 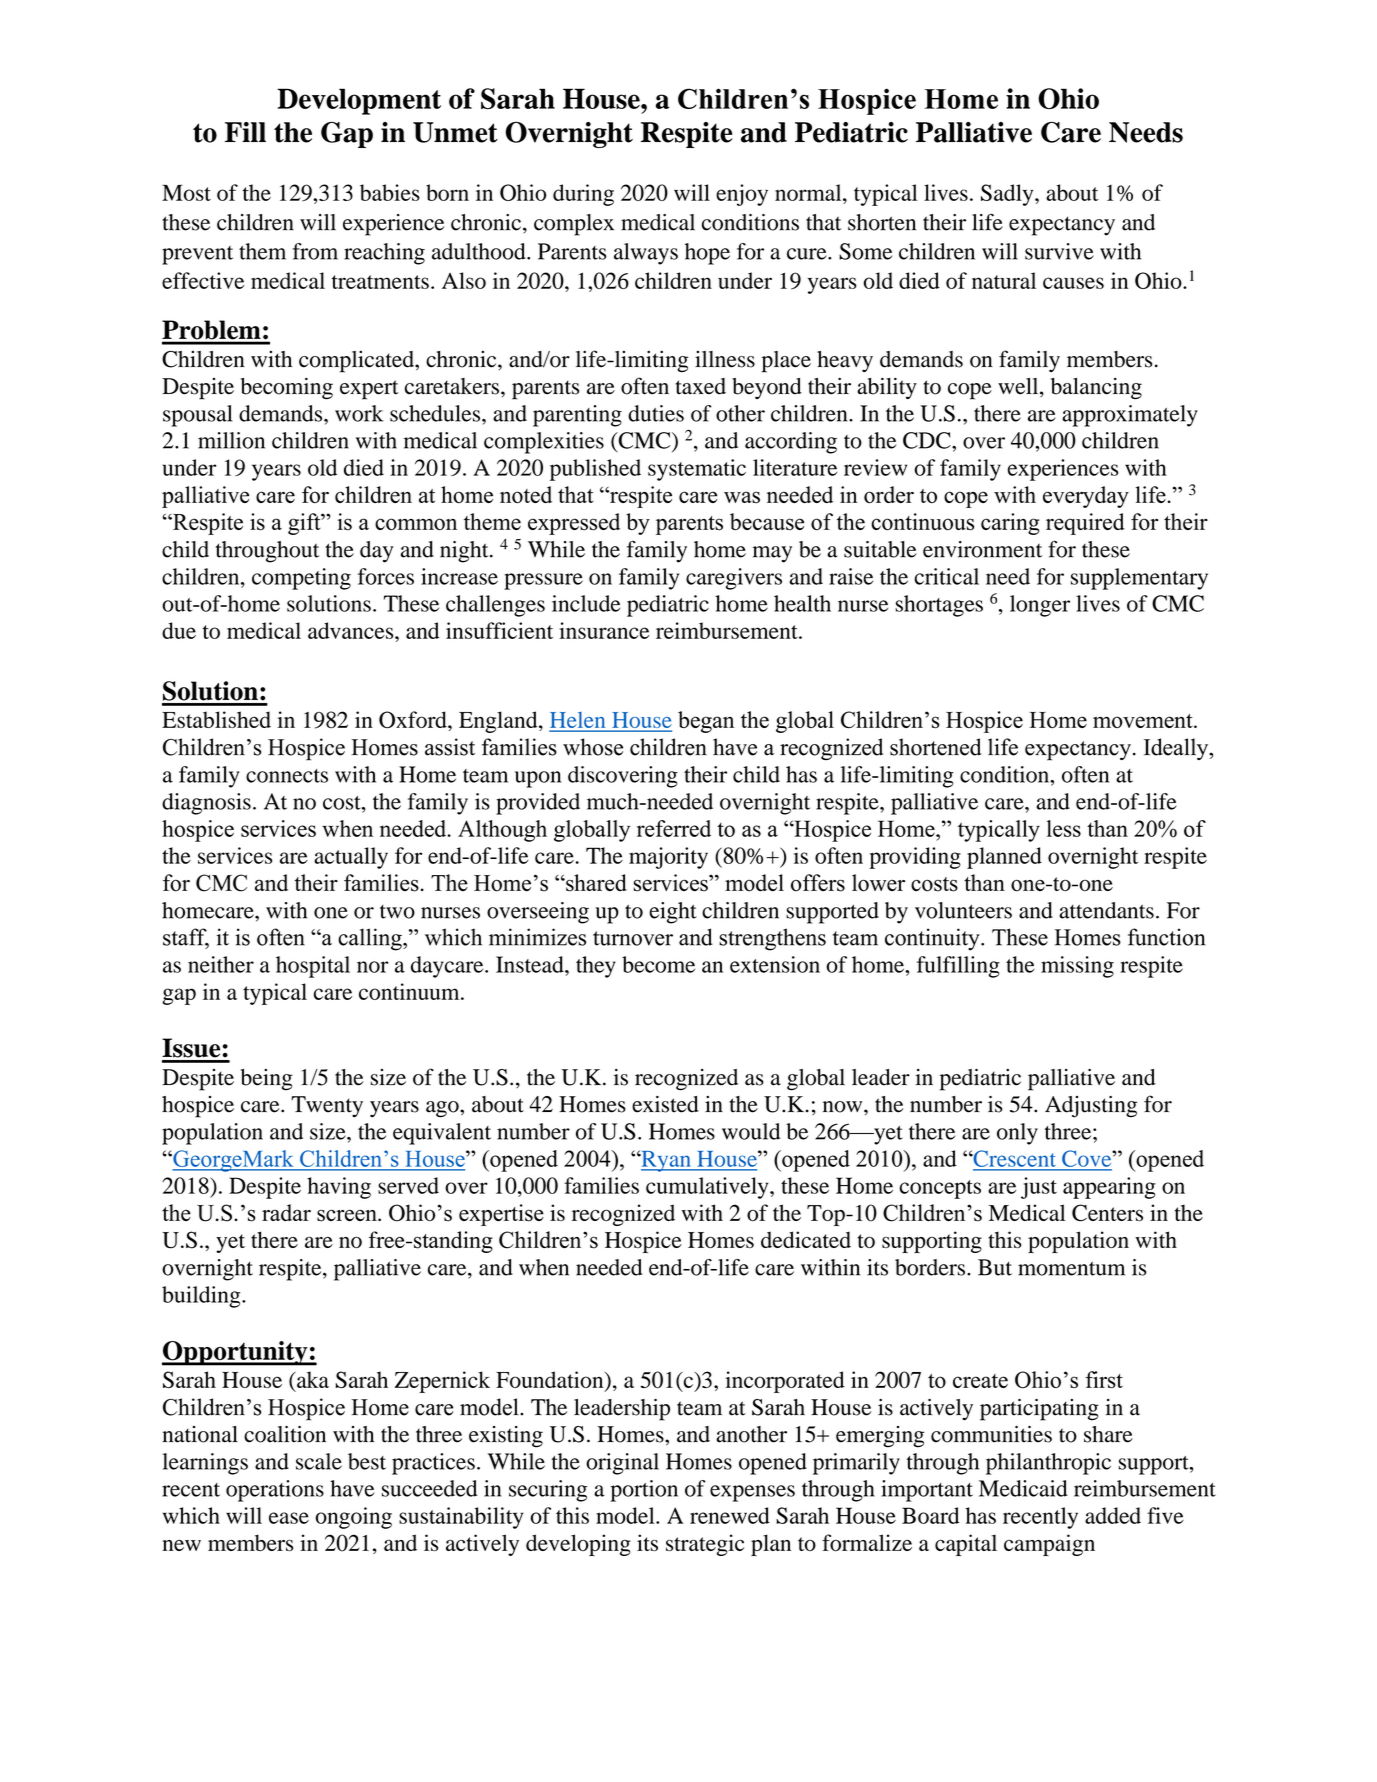 I want to click on everyday, so click(x=1086, y=497).
